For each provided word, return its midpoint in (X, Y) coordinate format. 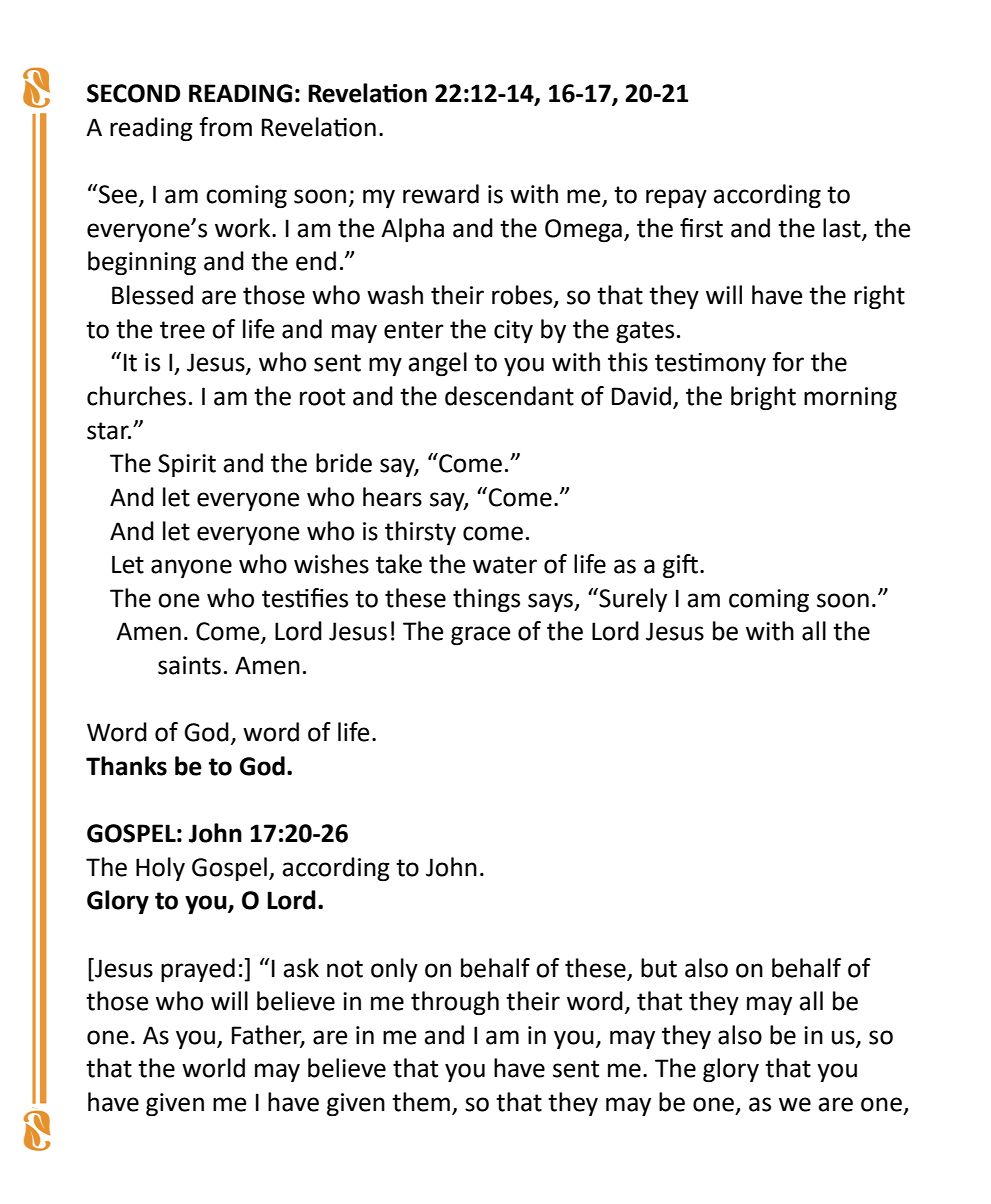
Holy (160, 869)
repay (676, 198)
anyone (191, 568)
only (394, 970)
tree (182, 330)
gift (682, 566)
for (788, 362)
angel (438, 364)
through (455, 1003)
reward (441, 194)
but (659, 968)
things (486, 600)
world (213, 1068)
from (225, 127)
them (421, 1102)
